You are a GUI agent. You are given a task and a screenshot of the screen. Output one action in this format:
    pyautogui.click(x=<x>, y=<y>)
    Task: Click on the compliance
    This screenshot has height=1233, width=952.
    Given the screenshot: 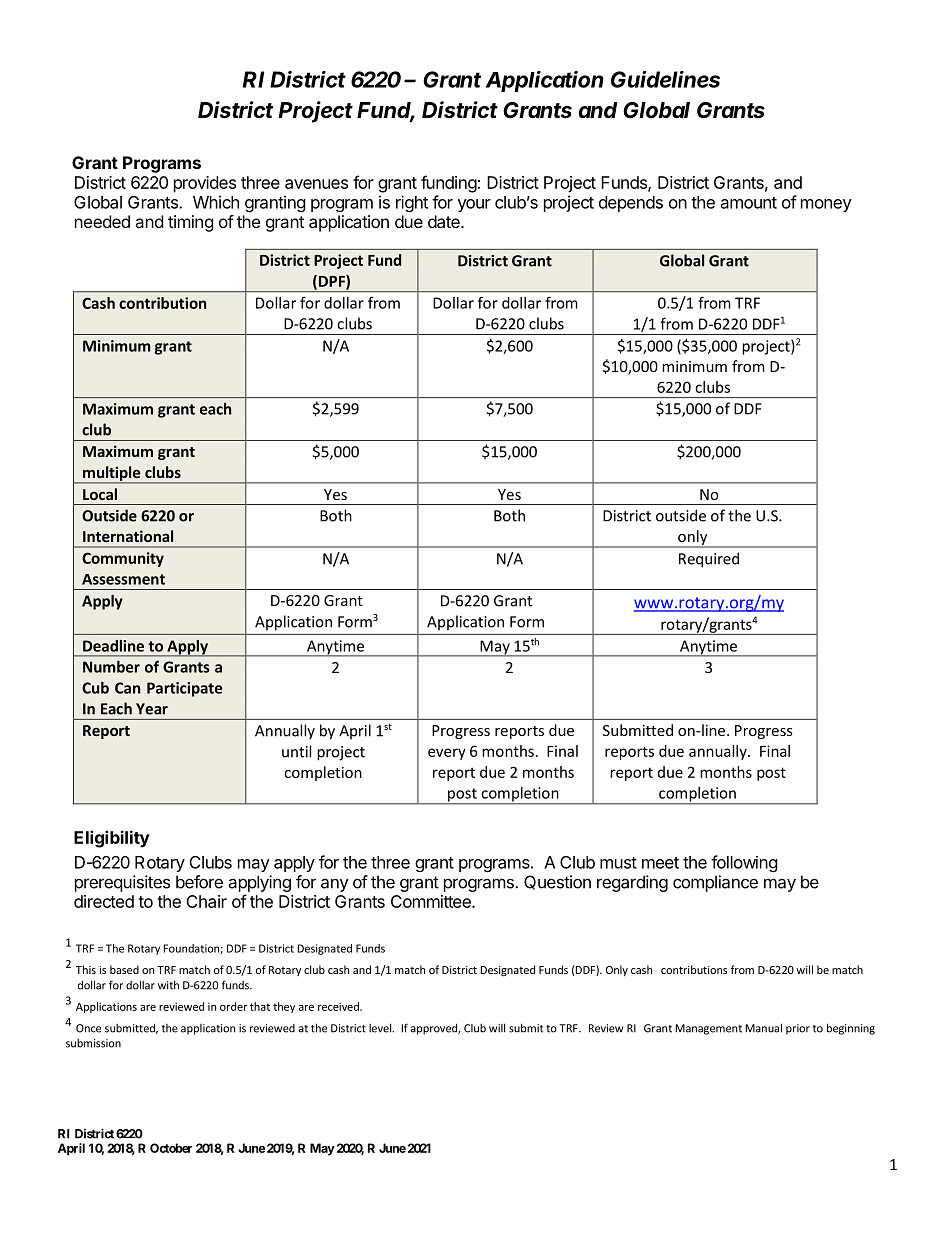 What is the action you would take?
    pyautogui.click(x=715, y=883)
